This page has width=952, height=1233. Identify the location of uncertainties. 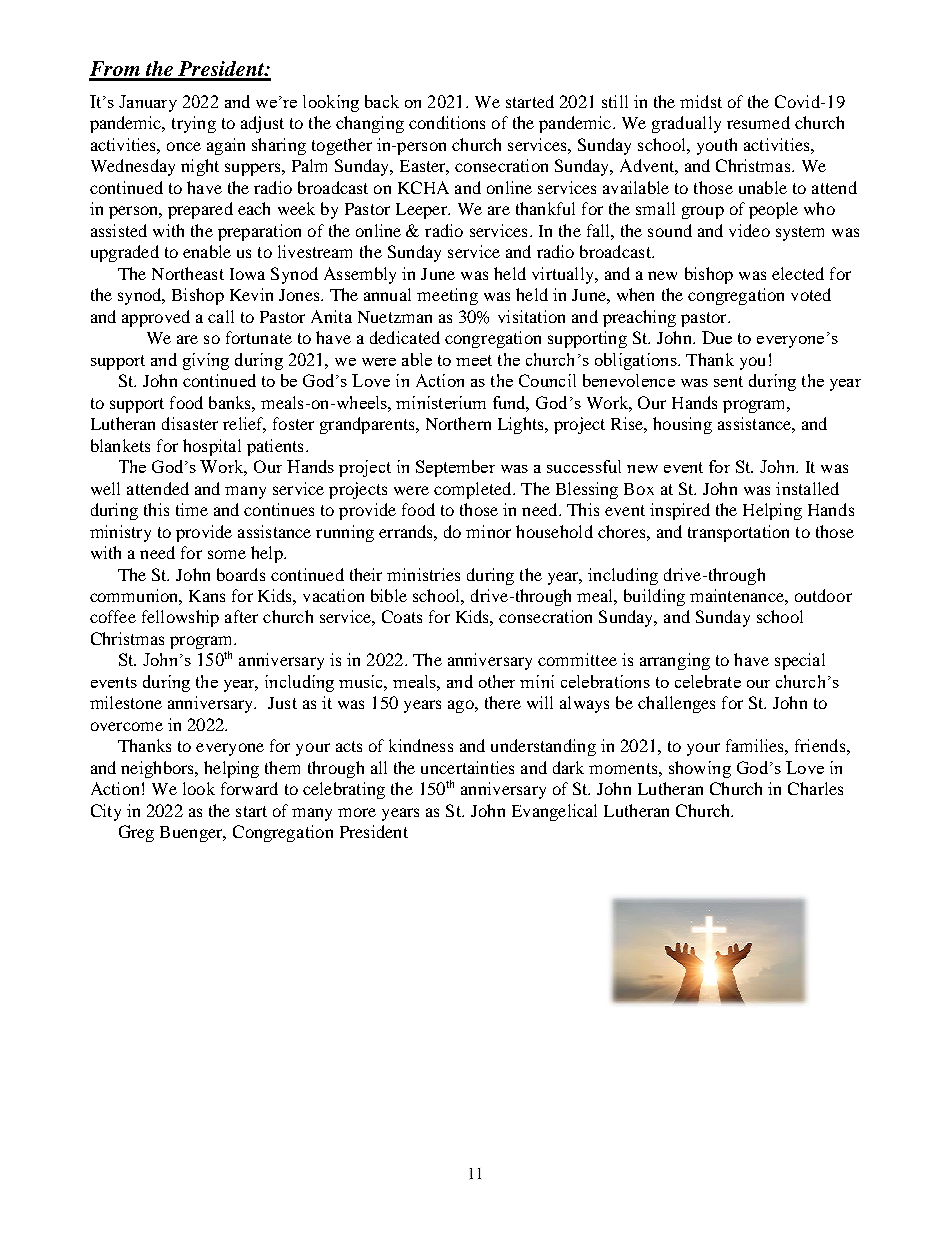
(467, 767).
